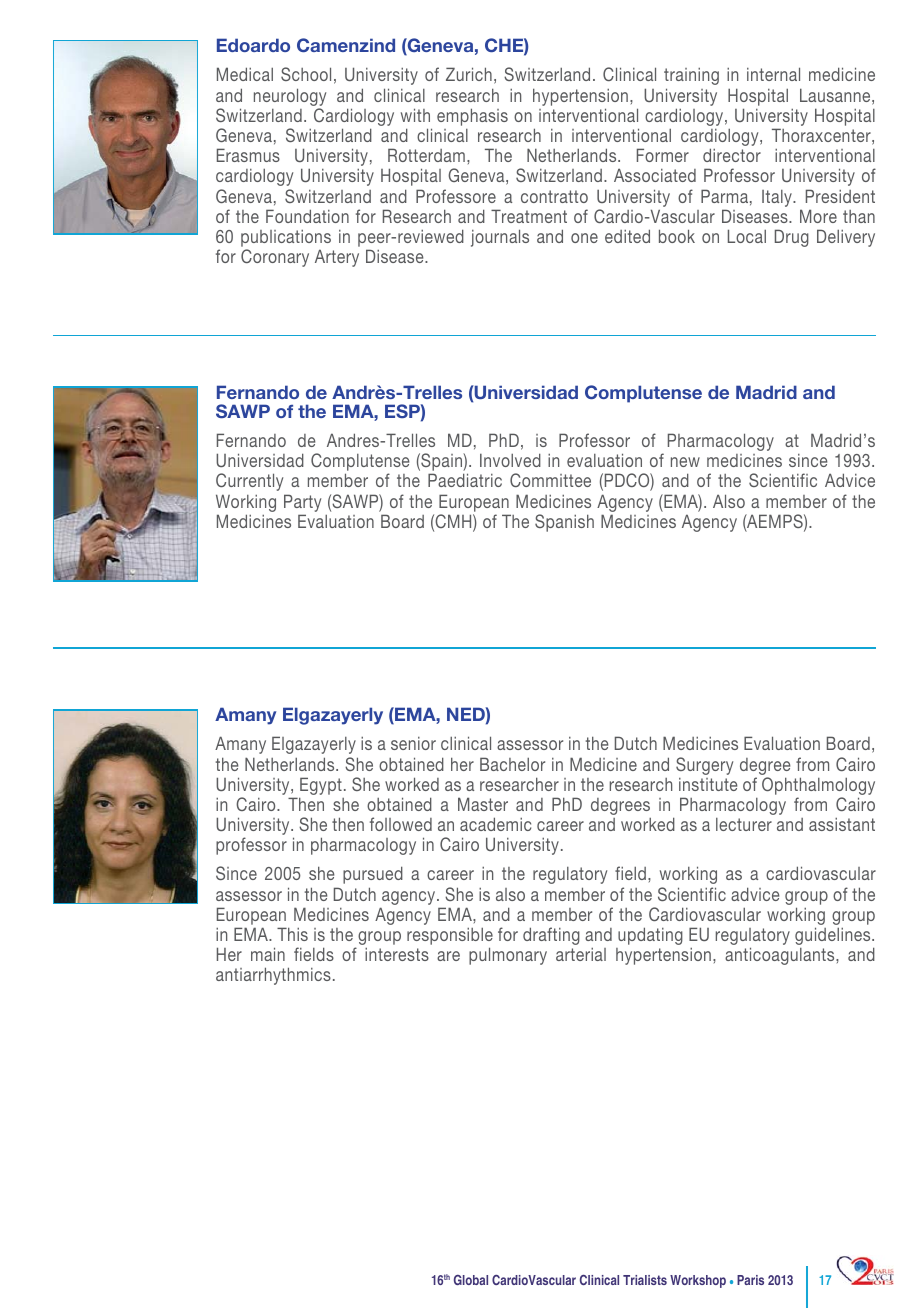  I want to click on Egypt, so click(320, 787).
